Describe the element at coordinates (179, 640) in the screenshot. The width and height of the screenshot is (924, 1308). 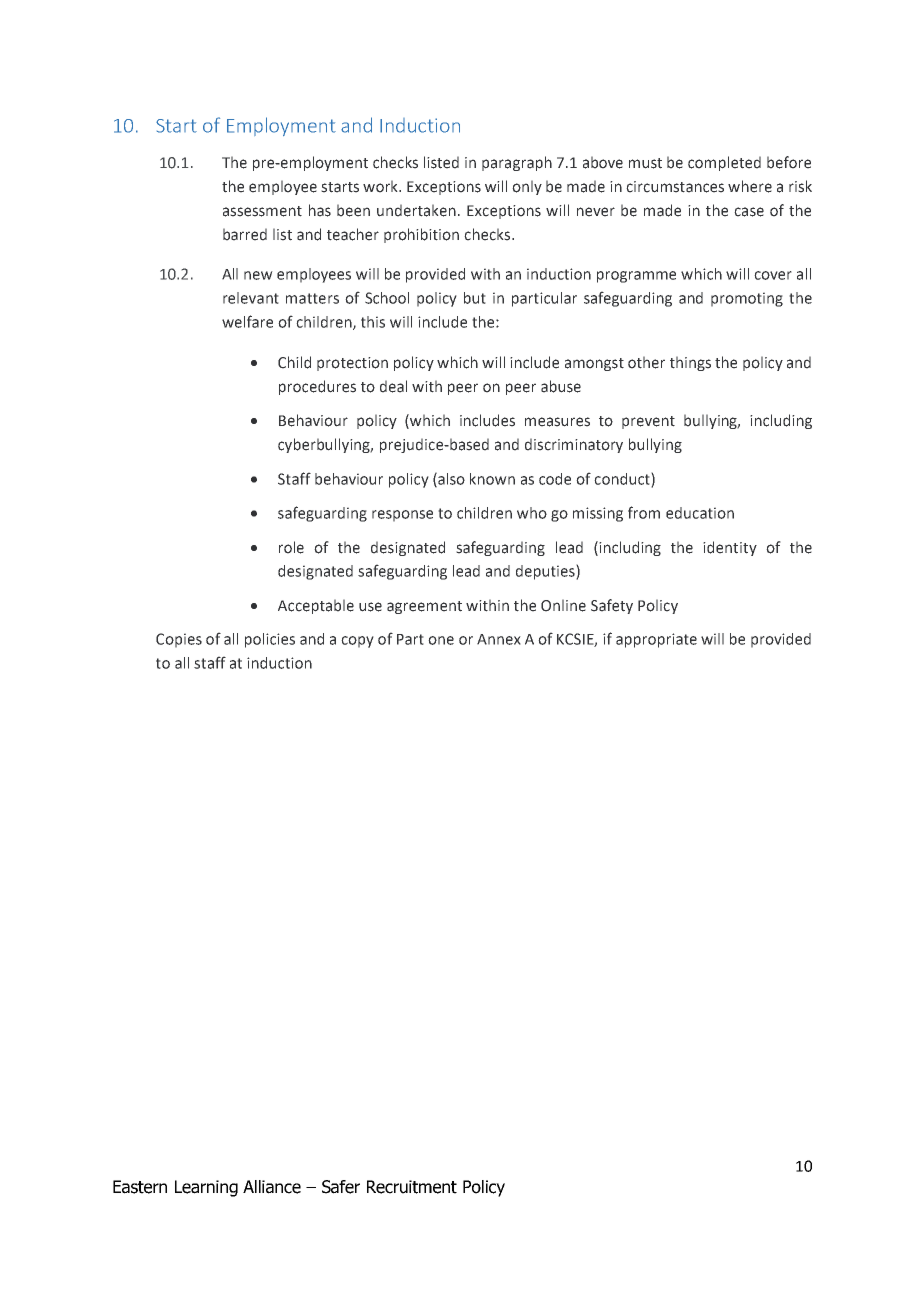
I see `Copies` at that location.
